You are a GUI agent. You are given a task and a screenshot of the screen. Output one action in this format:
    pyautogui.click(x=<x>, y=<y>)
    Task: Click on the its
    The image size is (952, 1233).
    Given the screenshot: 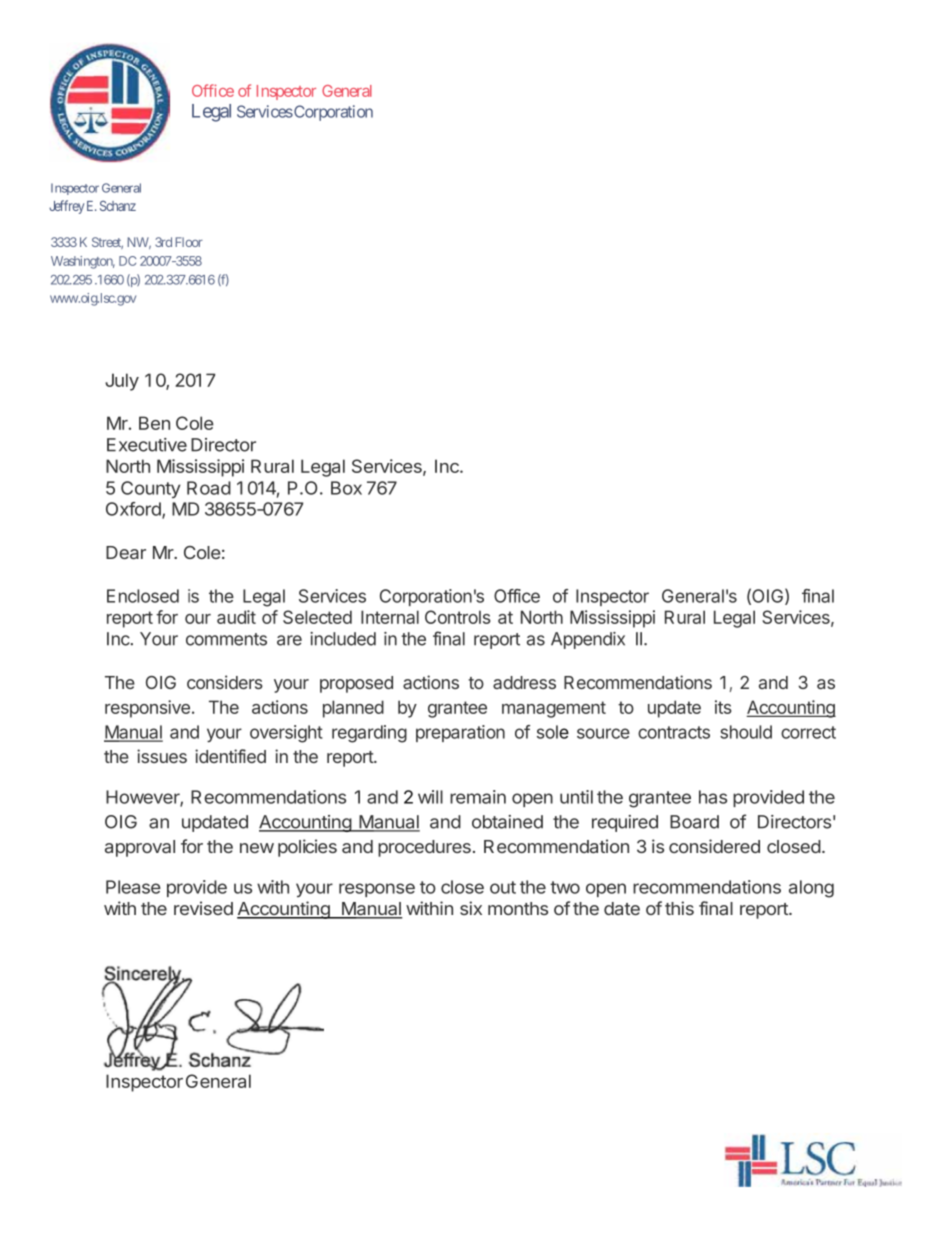 What is the action you would take?
    pyautogui.click(x=723, y=707)
